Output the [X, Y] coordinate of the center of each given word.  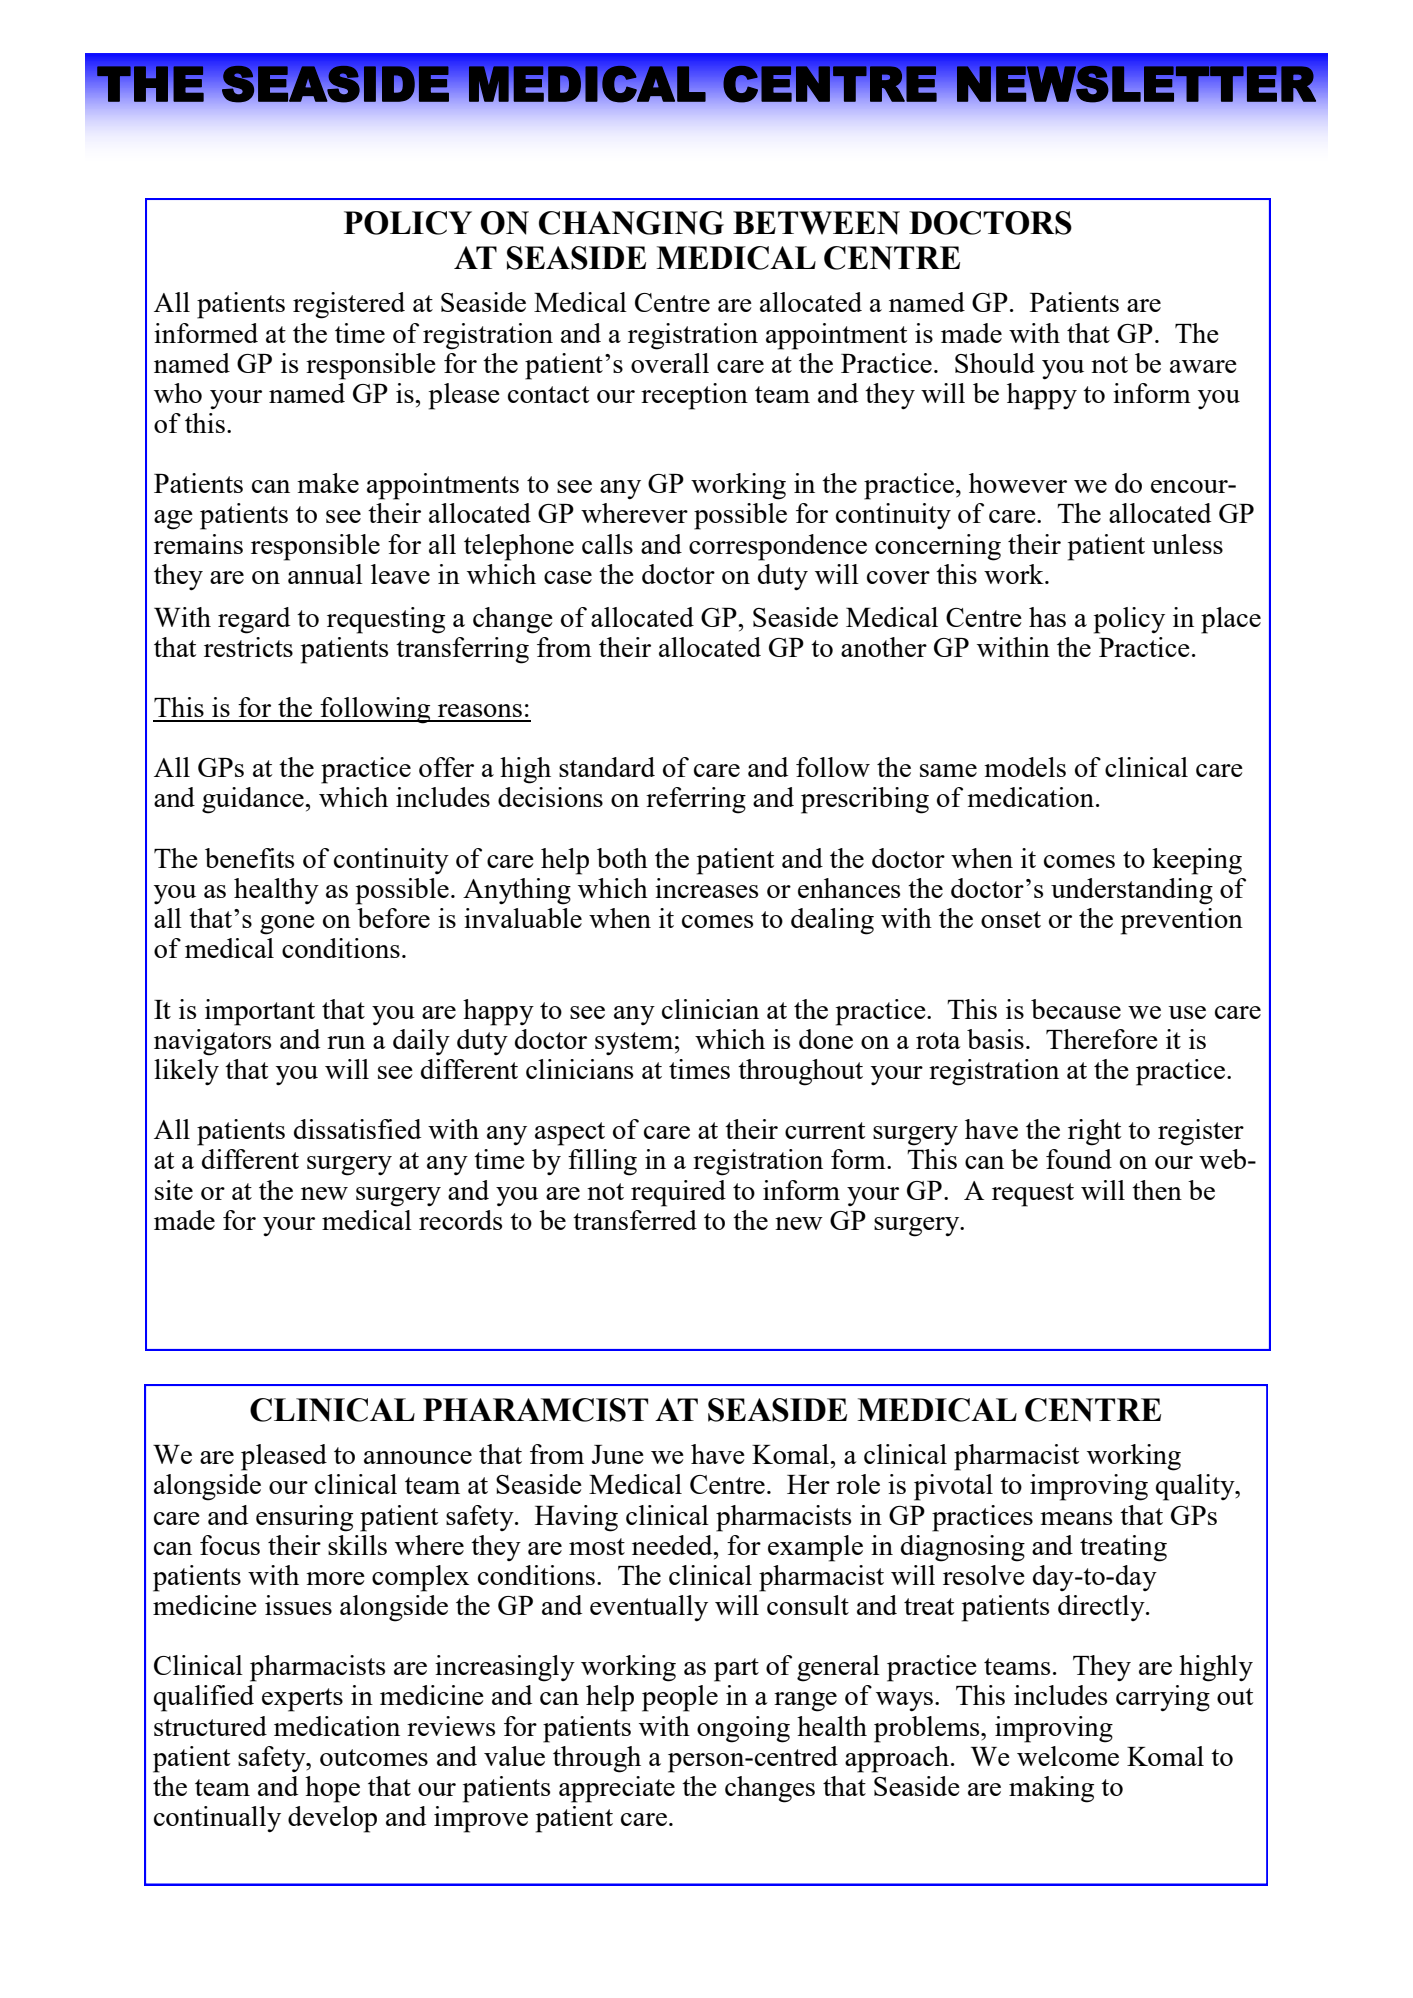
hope [332, 1789]
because [1076, 1009]
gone [287, 925]
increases [706, 888]
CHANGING [631, 223]
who [178, 393]
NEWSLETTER [1136, 83]
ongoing [743, 1729]
